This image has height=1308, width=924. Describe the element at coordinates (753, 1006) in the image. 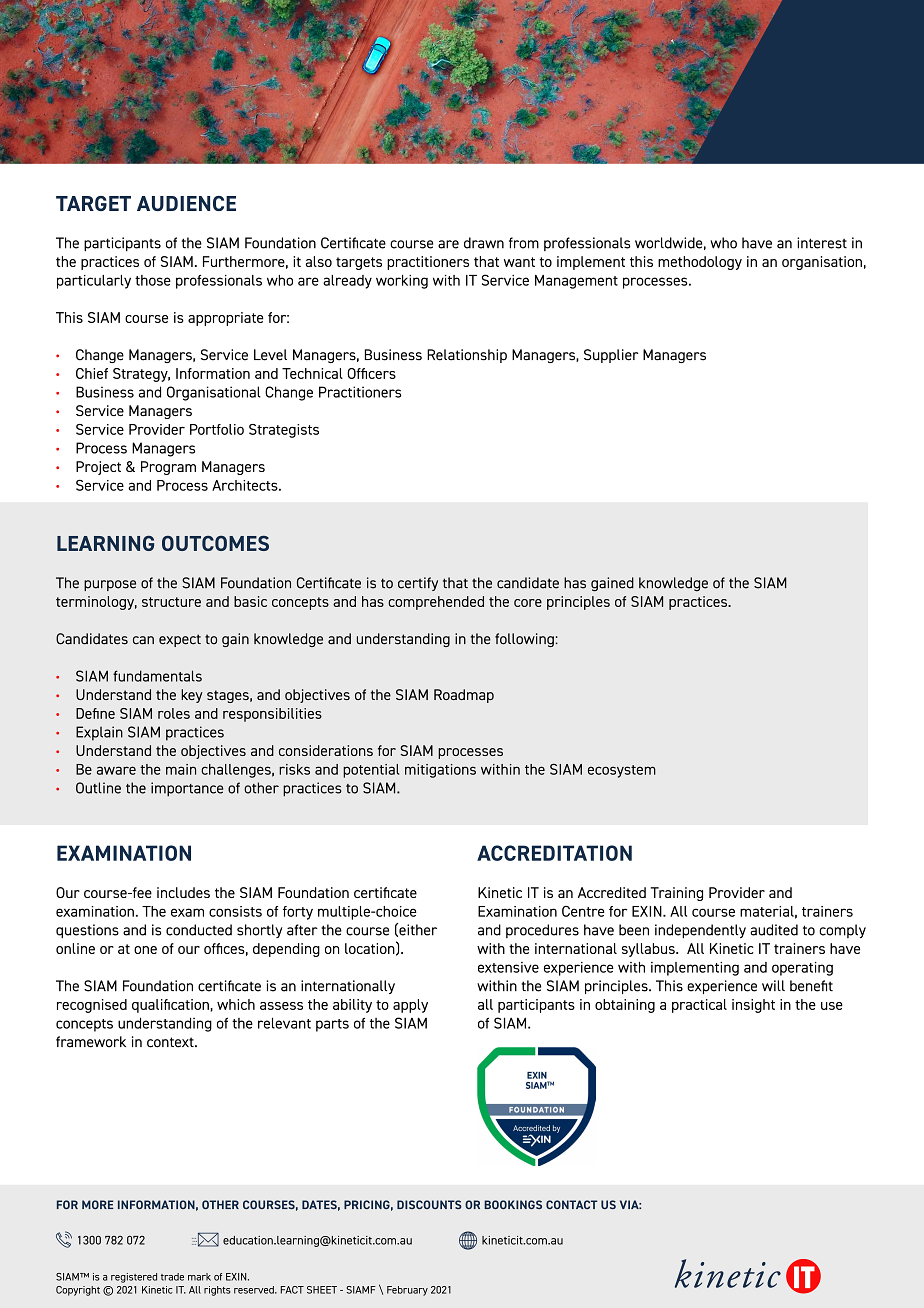

I see `insight` at that location.
